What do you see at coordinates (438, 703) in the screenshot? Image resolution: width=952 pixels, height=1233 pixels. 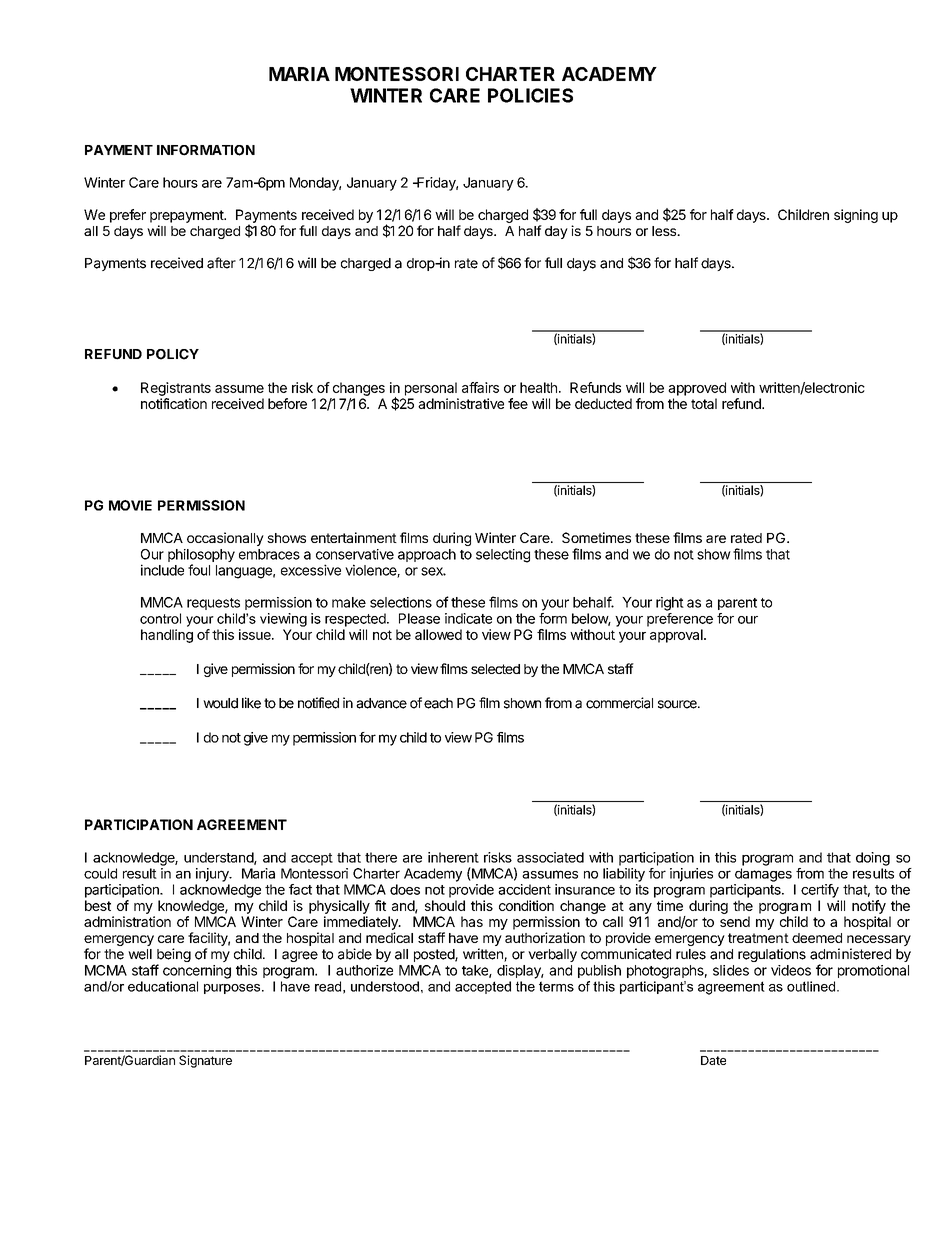 I see `each` at bounding box center [438, 703].
